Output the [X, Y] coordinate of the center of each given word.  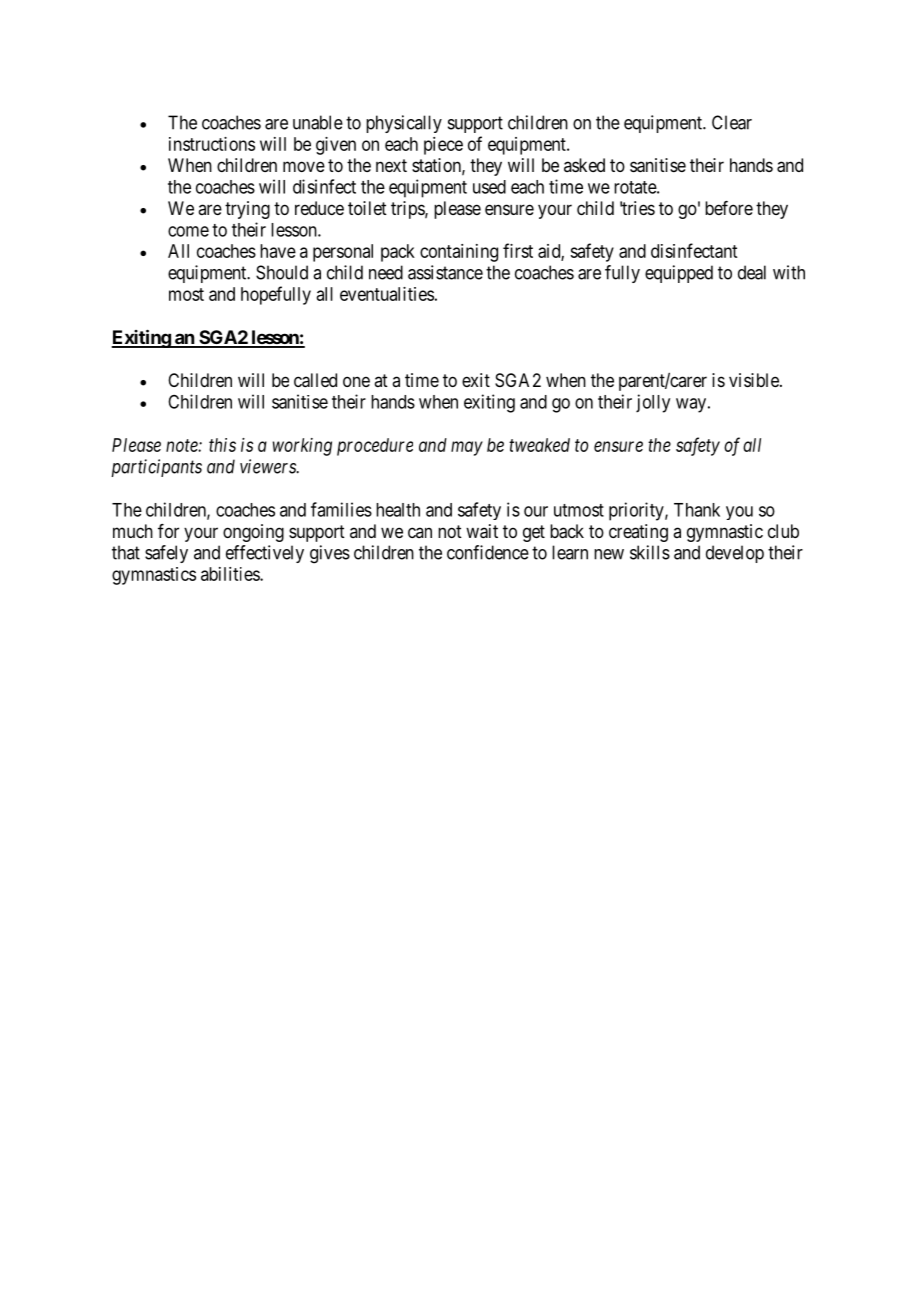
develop [735, 554]
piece [443, 146]
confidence [488, 552]
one [356, 381]
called [315, 380]
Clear [732, 122]
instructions [212, 144]
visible [755, 380]
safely [166, 554]
